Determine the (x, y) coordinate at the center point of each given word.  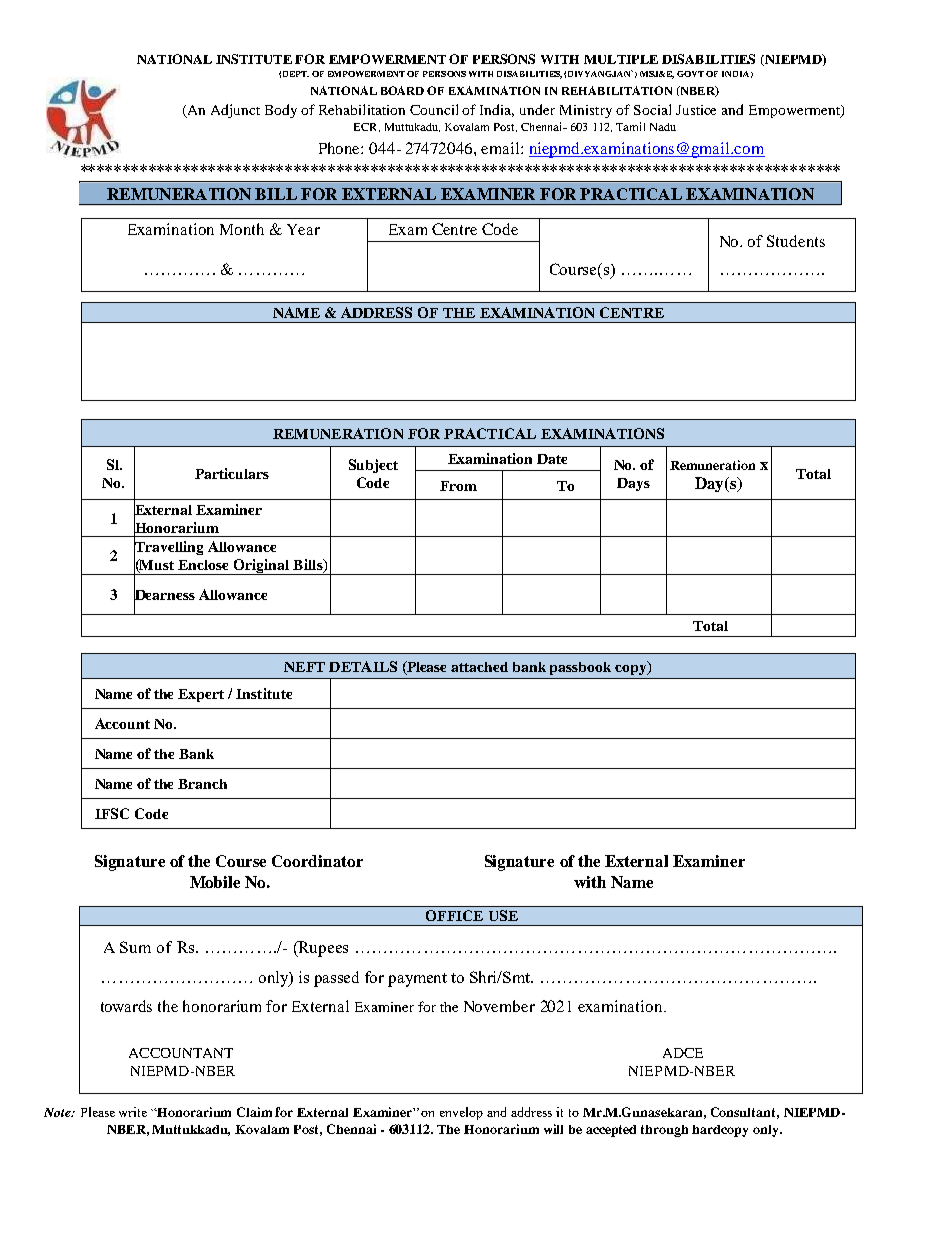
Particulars (232, 473)
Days (633, 484)
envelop (461, 1113)
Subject (373, 466)
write (133, 1112)
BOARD (402, 90)
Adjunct (235, 111)
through (664, 1131)
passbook (580, 668)
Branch (202, 784)
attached (479, 667)
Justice (696, 110)
